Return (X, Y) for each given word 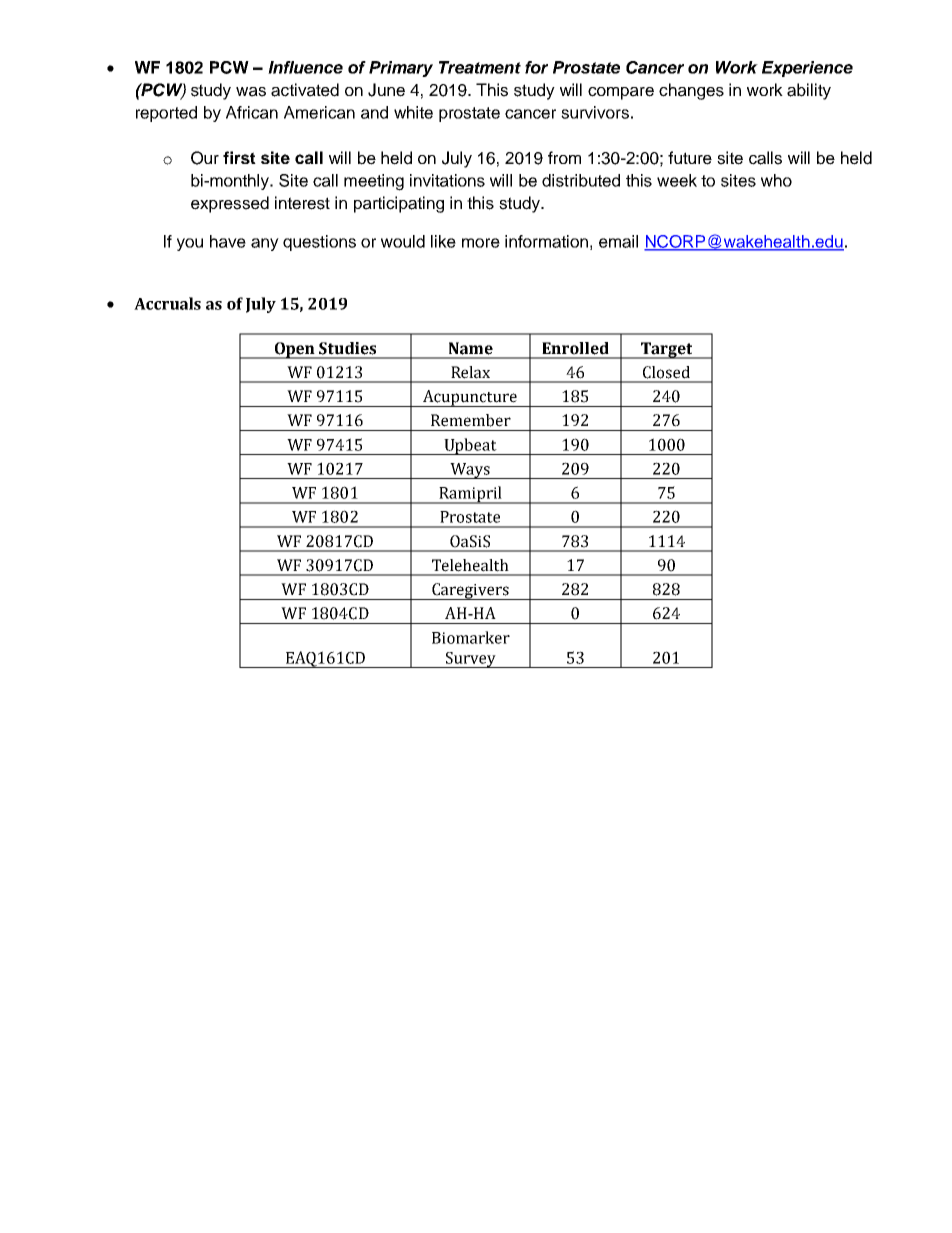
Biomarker (471, 637)
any (265, 244)
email (618, 241)
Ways (470, 471)
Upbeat (470, 446)
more (481, 243)
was (251, 92)
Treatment (480, 67)
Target (666, 350)
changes (691, 91)
